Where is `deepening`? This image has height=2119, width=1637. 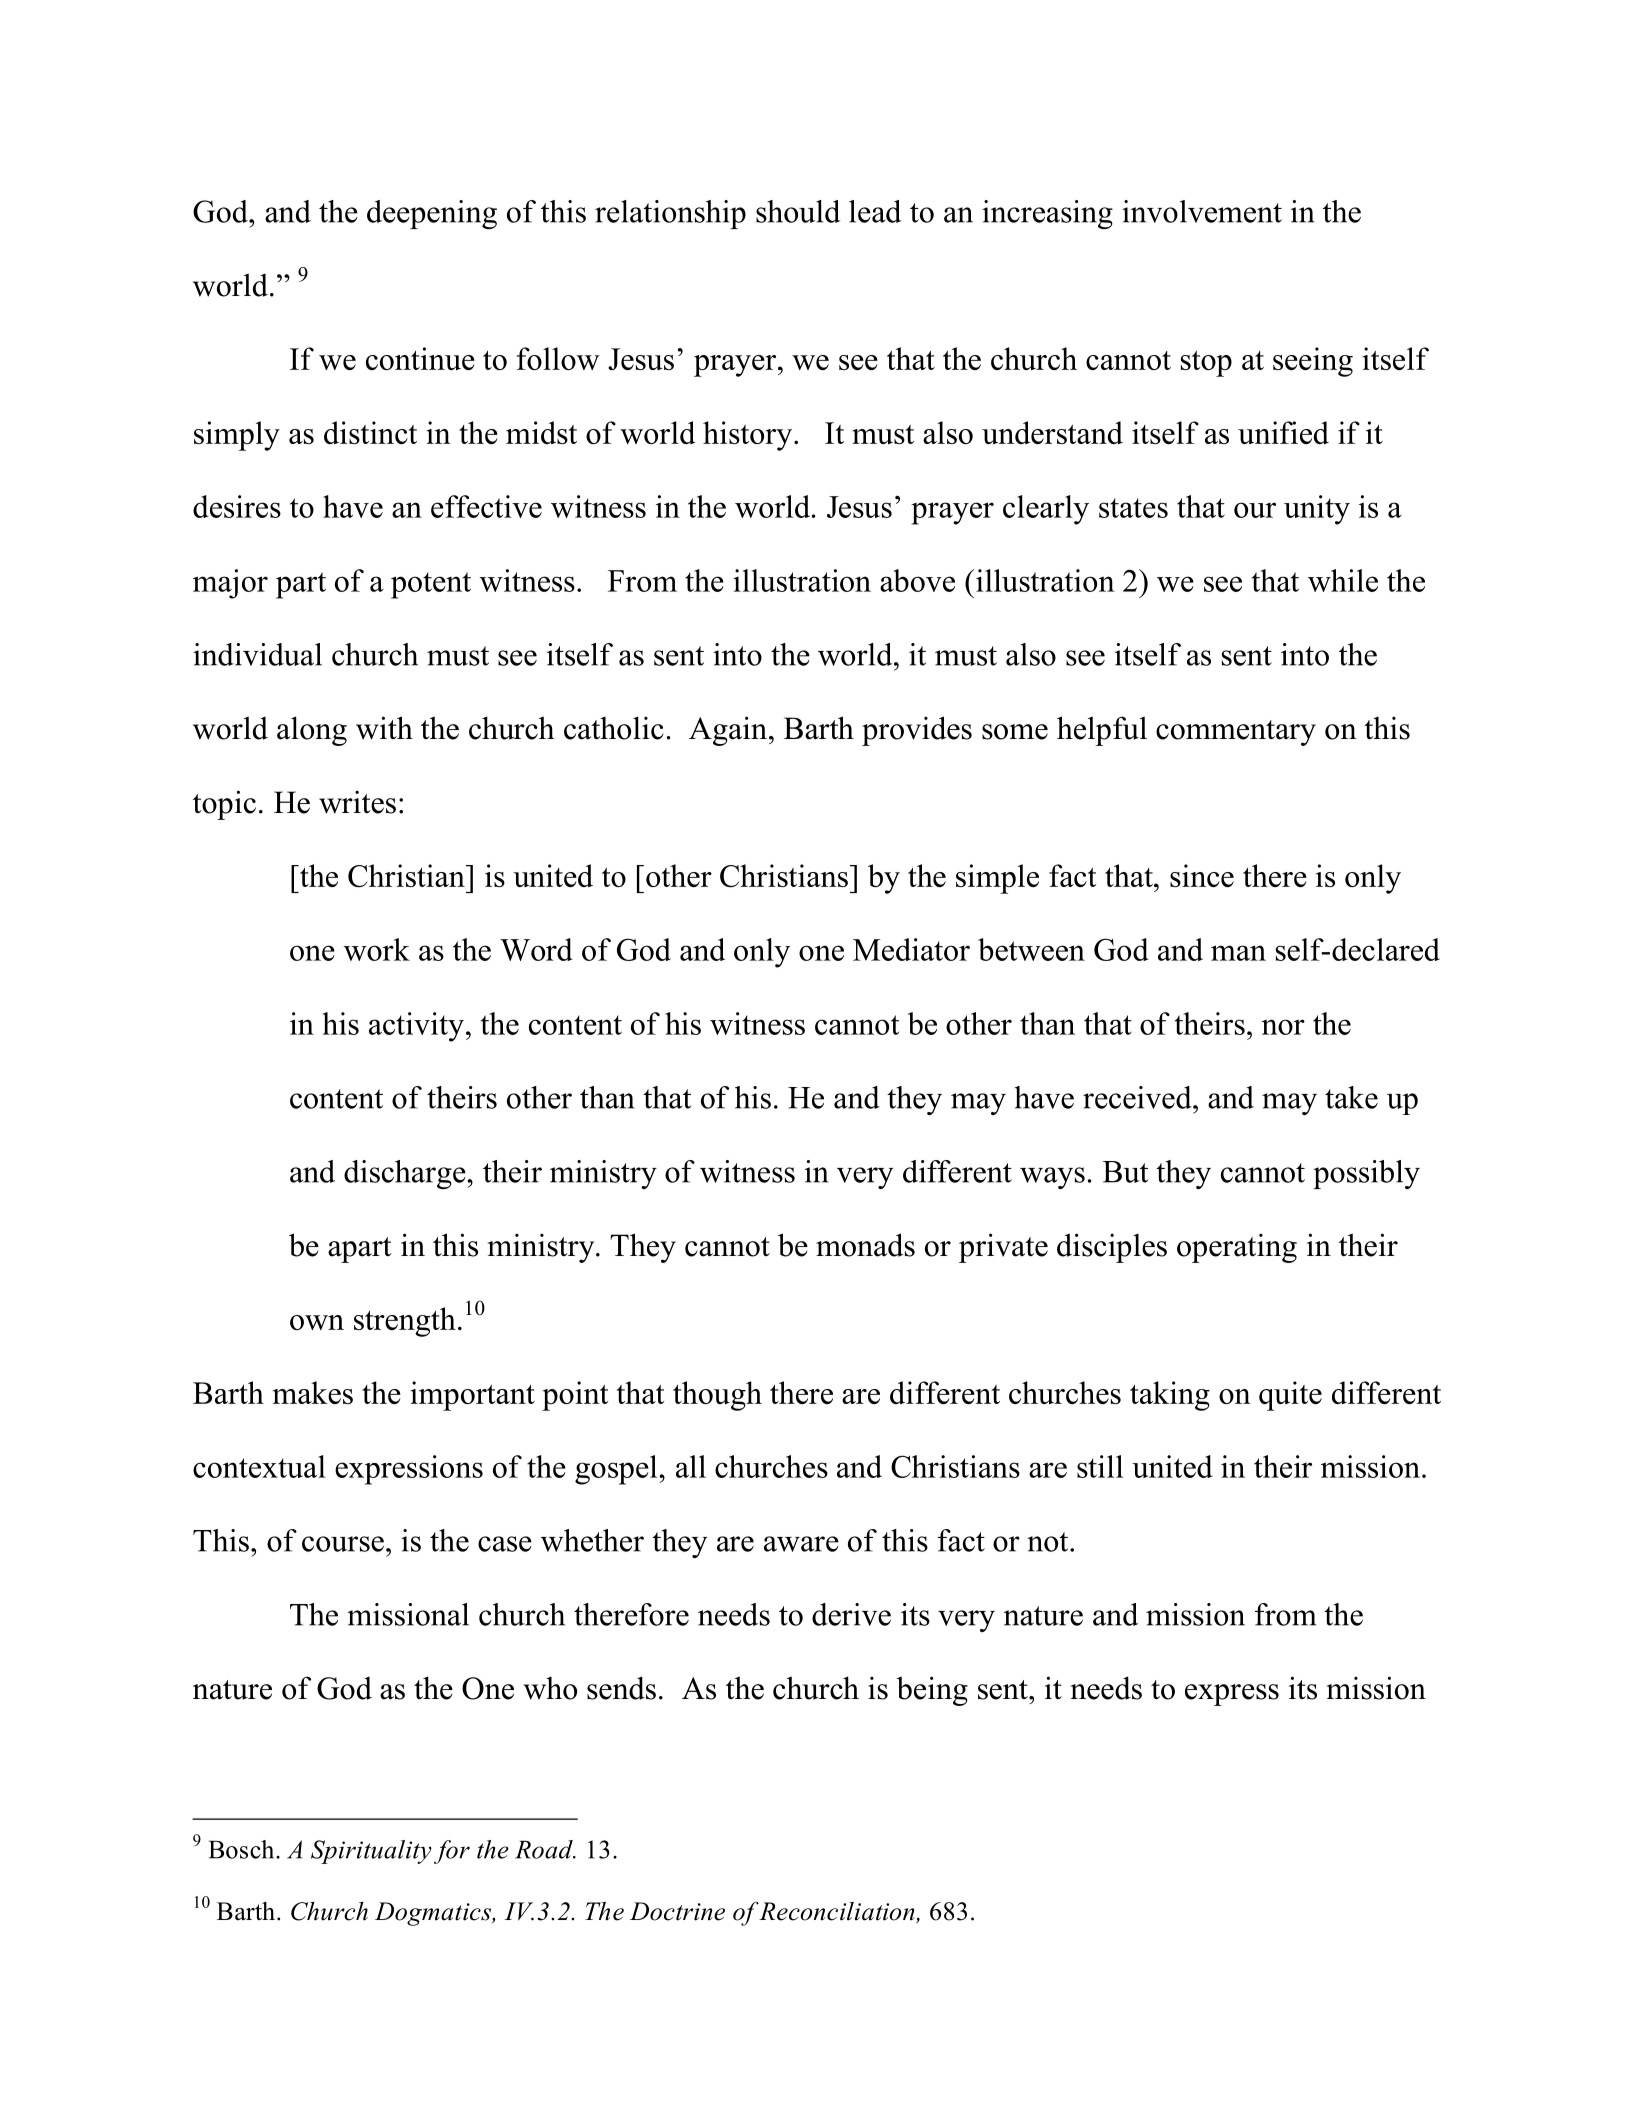 deepening is located at coordinates (432, 214).
